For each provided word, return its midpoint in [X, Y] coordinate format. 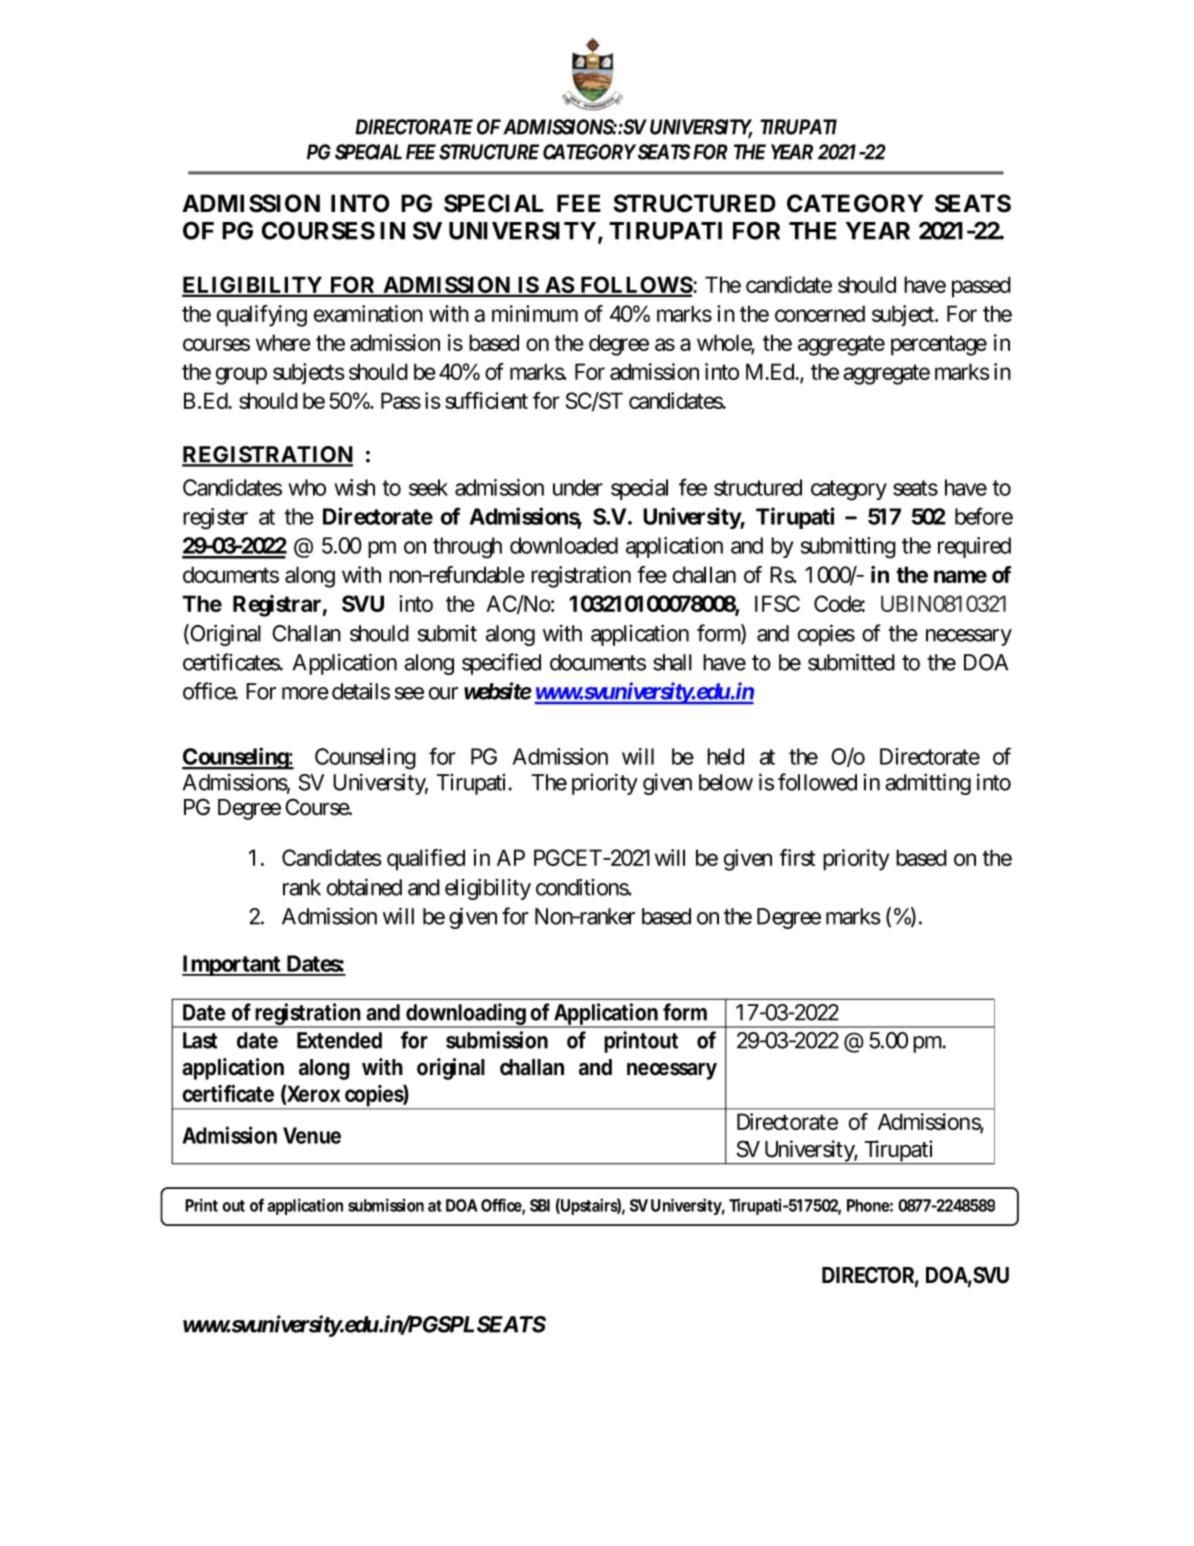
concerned [820, 313]
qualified [426, 860]
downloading [466, 1015]
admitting [928, 784]
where [283, 342]
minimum [535, 313]
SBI [540, 1205]
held [725, 756]
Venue [312, 1135]
